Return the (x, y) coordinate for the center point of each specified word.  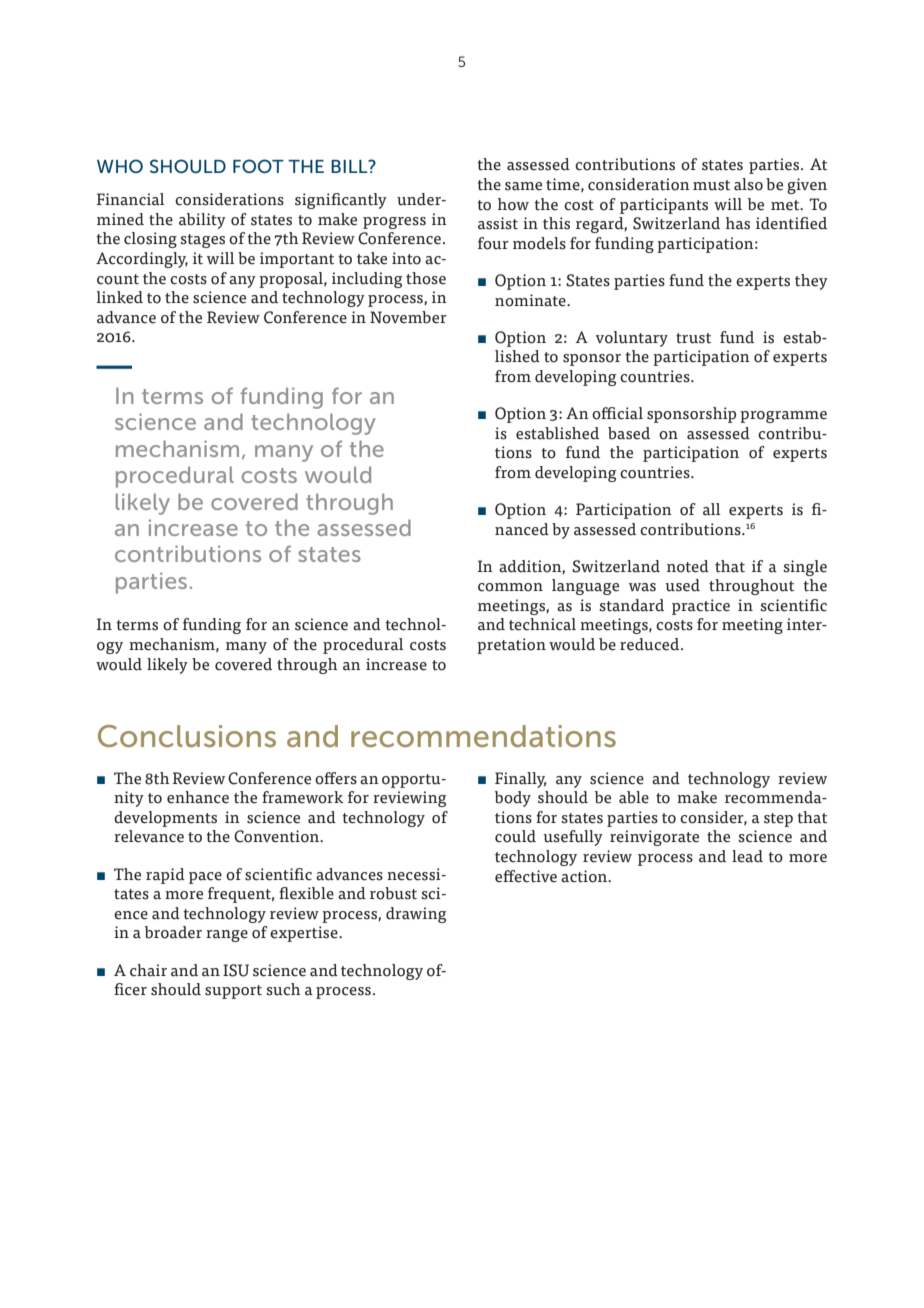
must (711, 185)
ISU (236, 970)
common (510, 587)
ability (202, 221)
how (513, 204)
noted (688, 566)
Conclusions (187, 736)
